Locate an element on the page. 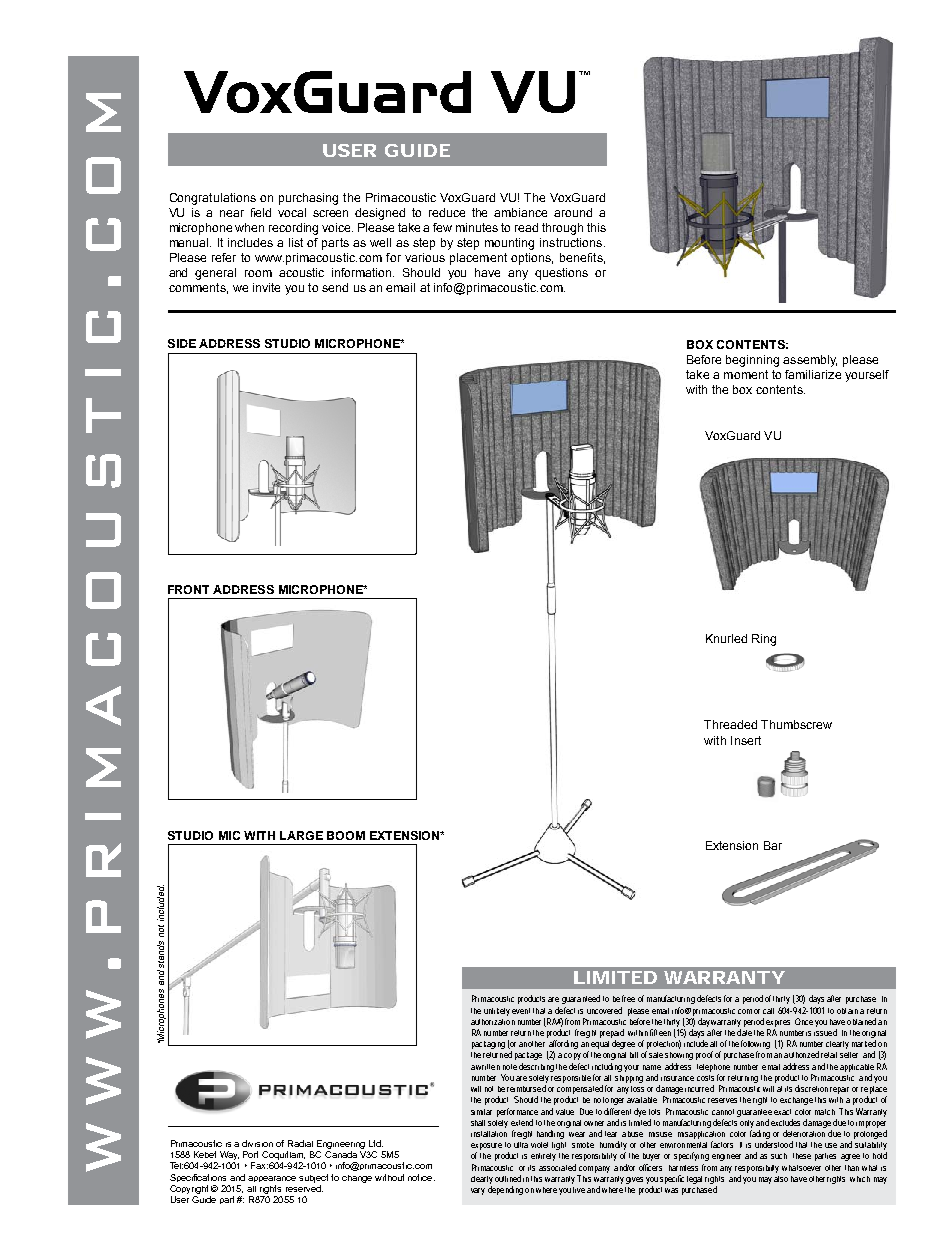  ambiance is located at coordinates (520, 212).
